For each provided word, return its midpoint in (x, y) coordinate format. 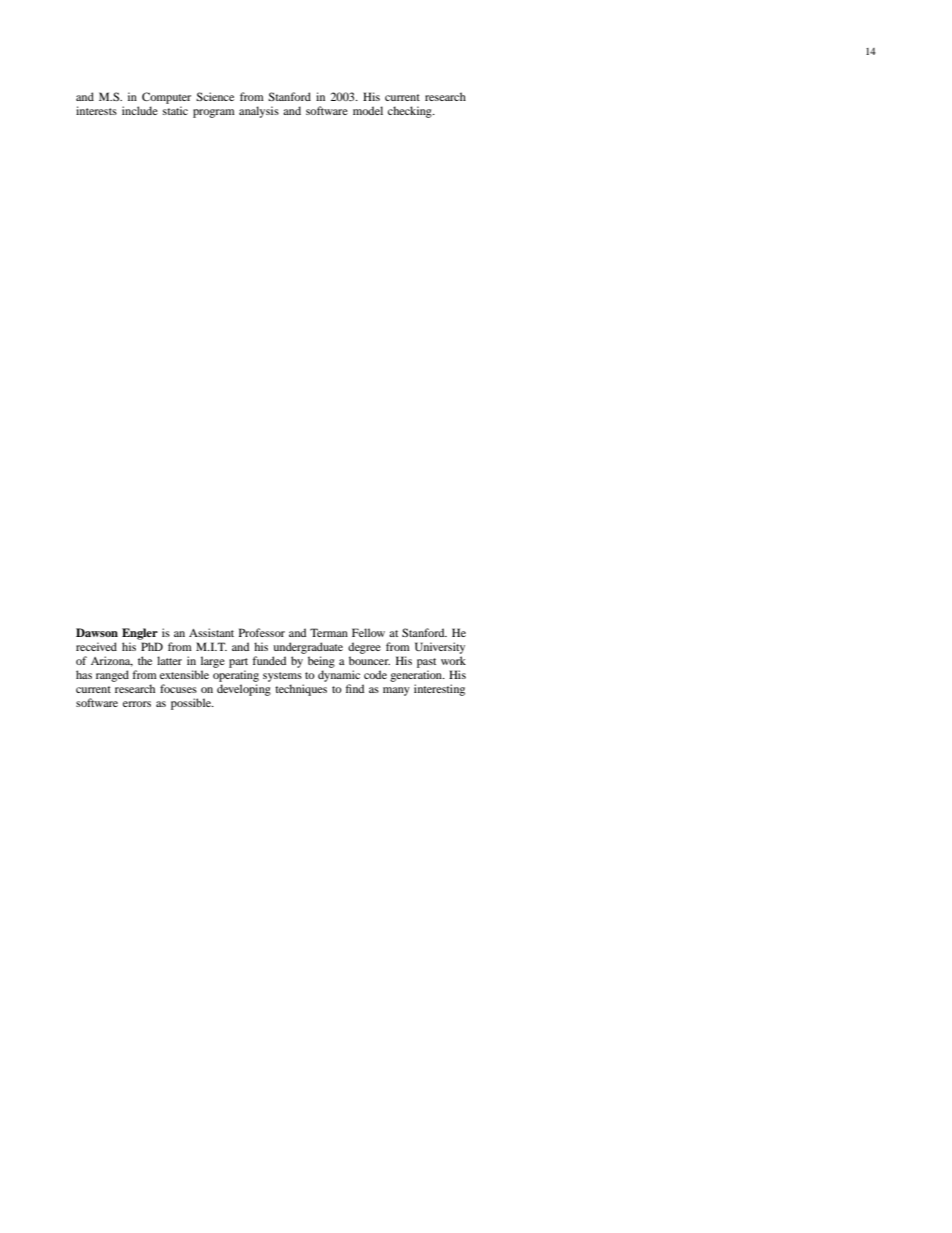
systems (282, 677)
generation (417, 676)
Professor (262, 632)
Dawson (97, 632)
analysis (259, 112)
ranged (112, 676)
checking (411, 112)
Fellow (368, 632)
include (140, 110)
